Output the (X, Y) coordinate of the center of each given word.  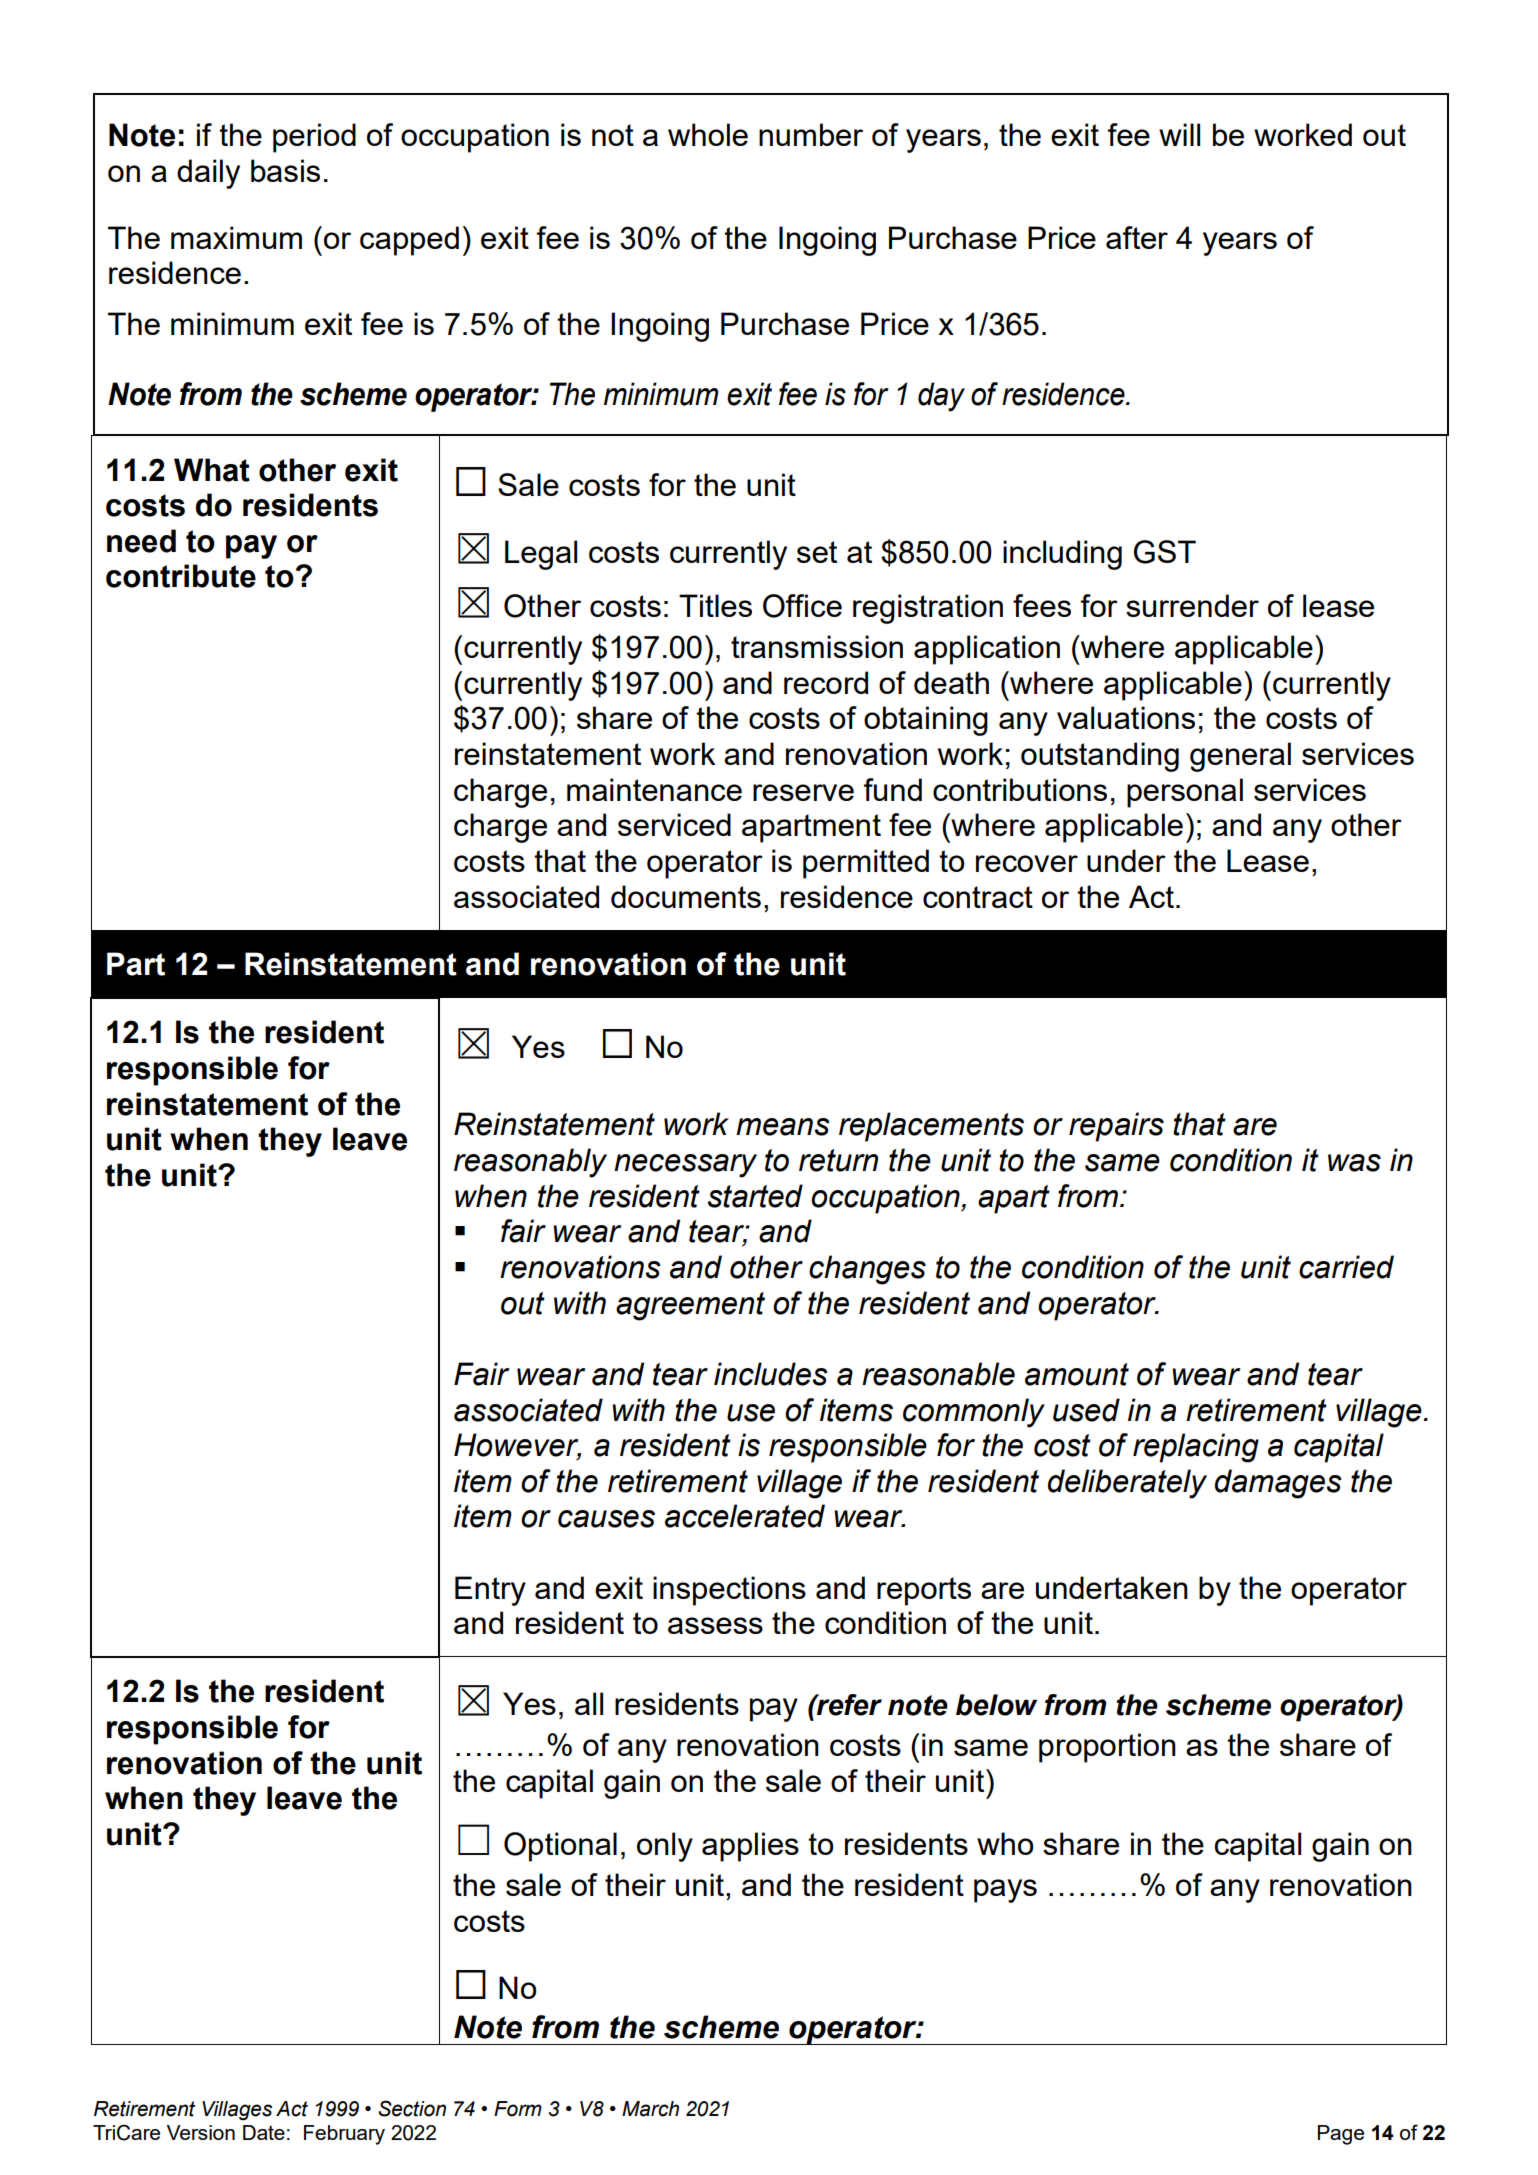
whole (708, 134)
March (650, 2109)
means (783, 1127)
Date (264, 2132)
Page (1341, 2135)
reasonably (530, 1163)
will (1179, 134)
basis (285, 170)
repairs (1116, 1127)
